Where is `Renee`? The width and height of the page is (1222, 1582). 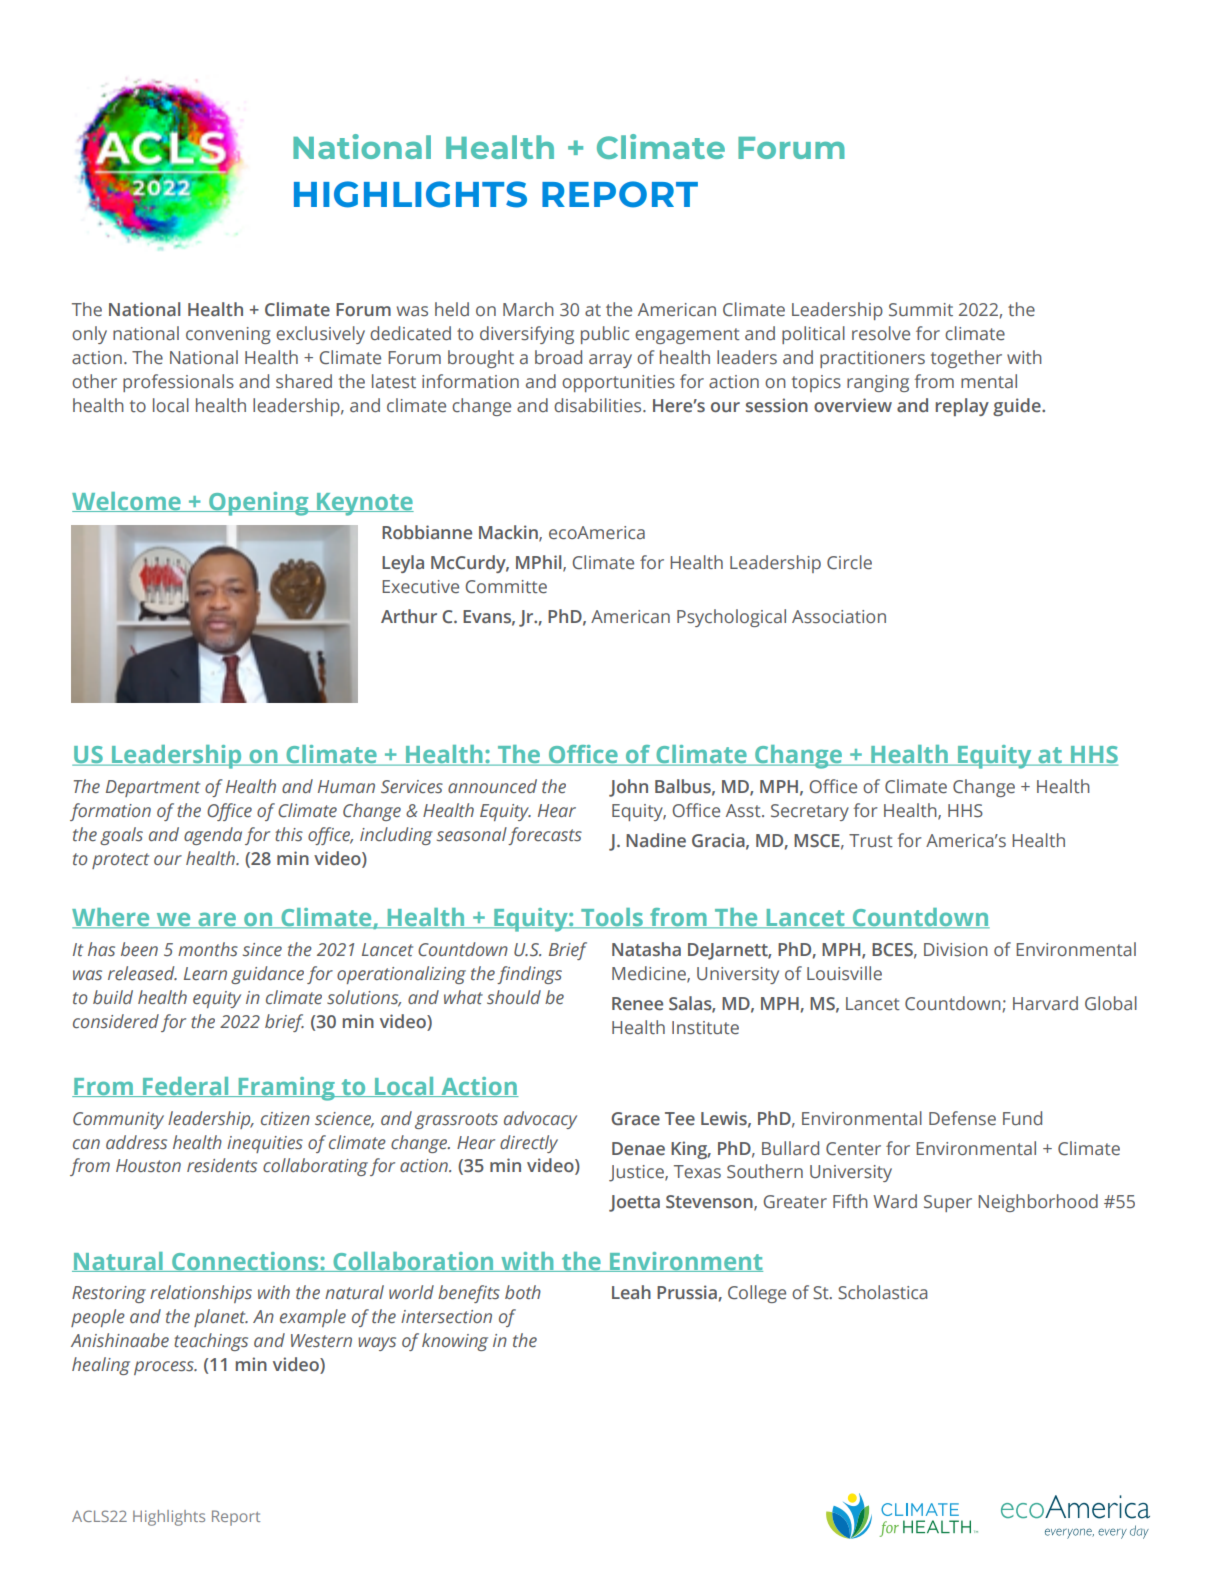 Renee is located at coordinates (637, 1004).
